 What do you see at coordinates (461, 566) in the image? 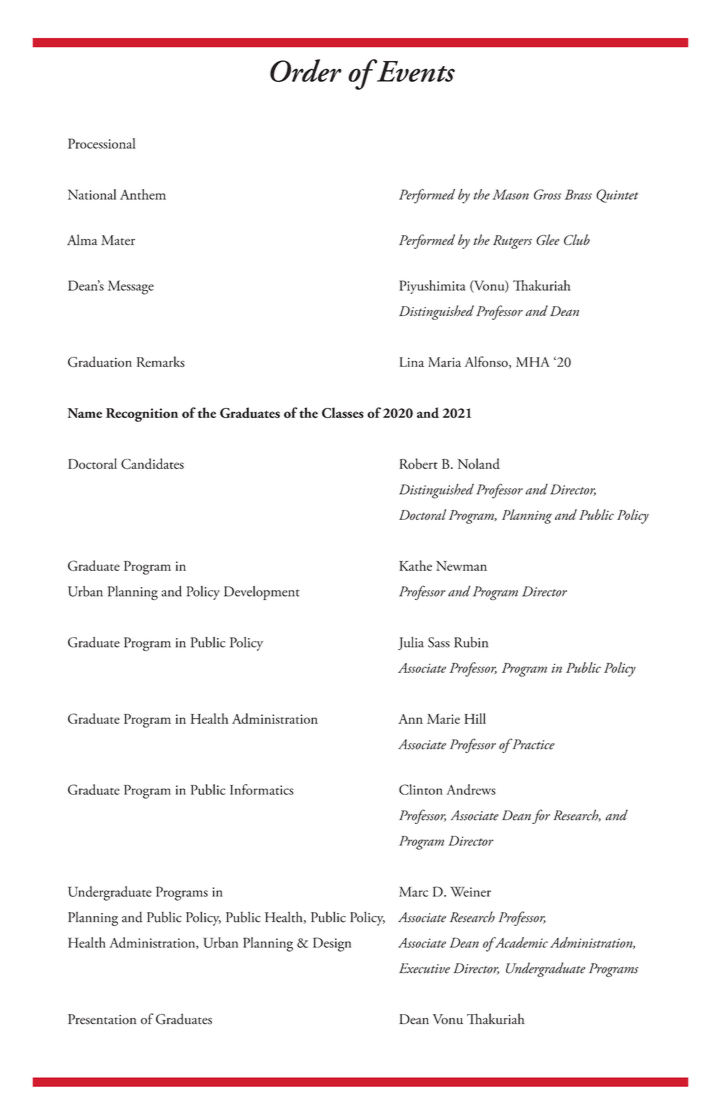
I see `Newman` at bounding box center [461, 566].
